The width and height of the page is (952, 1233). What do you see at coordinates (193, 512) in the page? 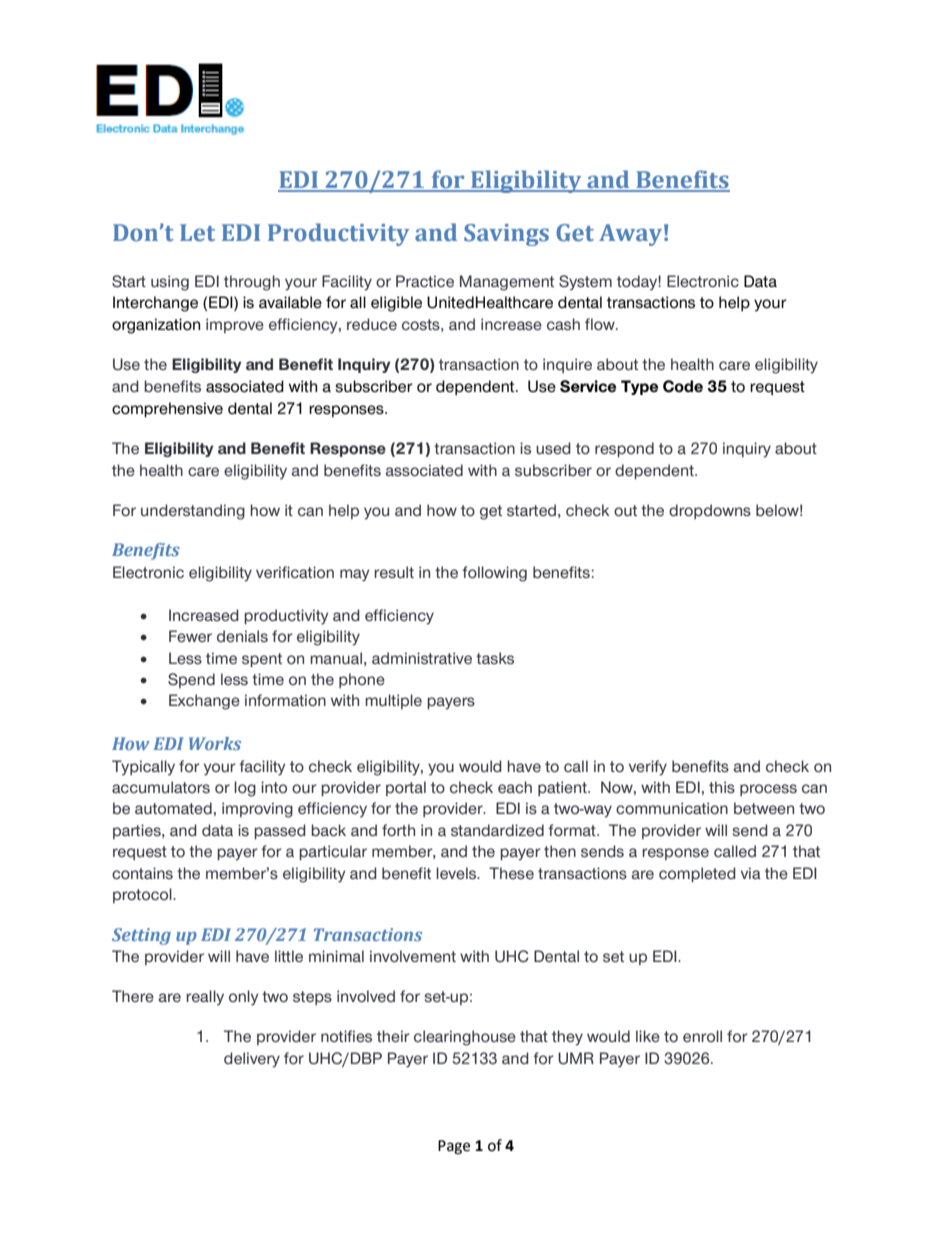
I see `understanding` at bounding box center [193, 512].
